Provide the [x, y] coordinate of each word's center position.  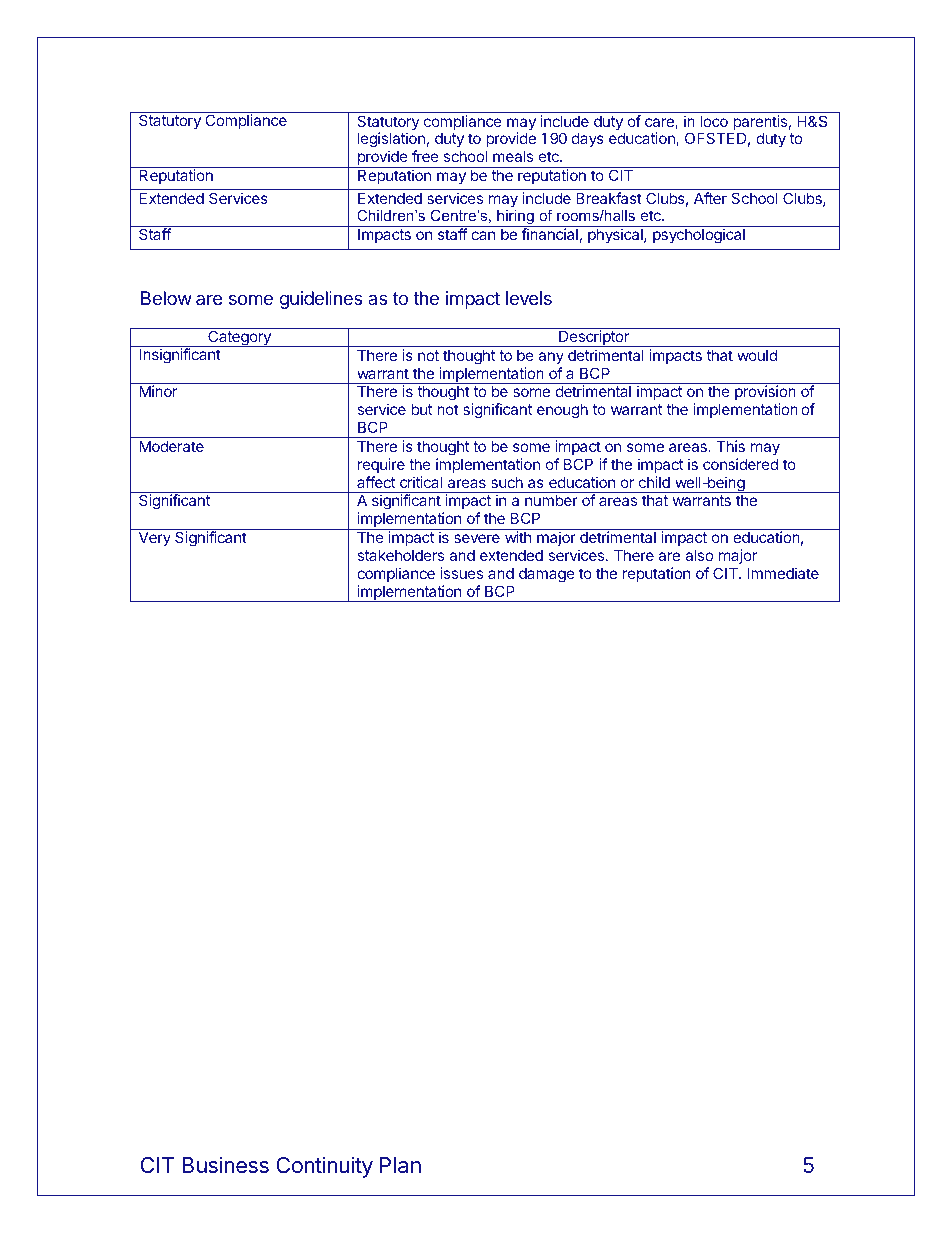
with [518, 537]
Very [155, 538]
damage [547, 575]
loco [714, 121]
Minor [158, 391]
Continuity [324, 1167]
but [421, 409]
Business [225, 1164]
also [699, 555]
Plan [400, 1165]
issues [461, 573]
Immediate [783, 573]
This [730, 446]
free [425, 156]
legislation [391, 141]
